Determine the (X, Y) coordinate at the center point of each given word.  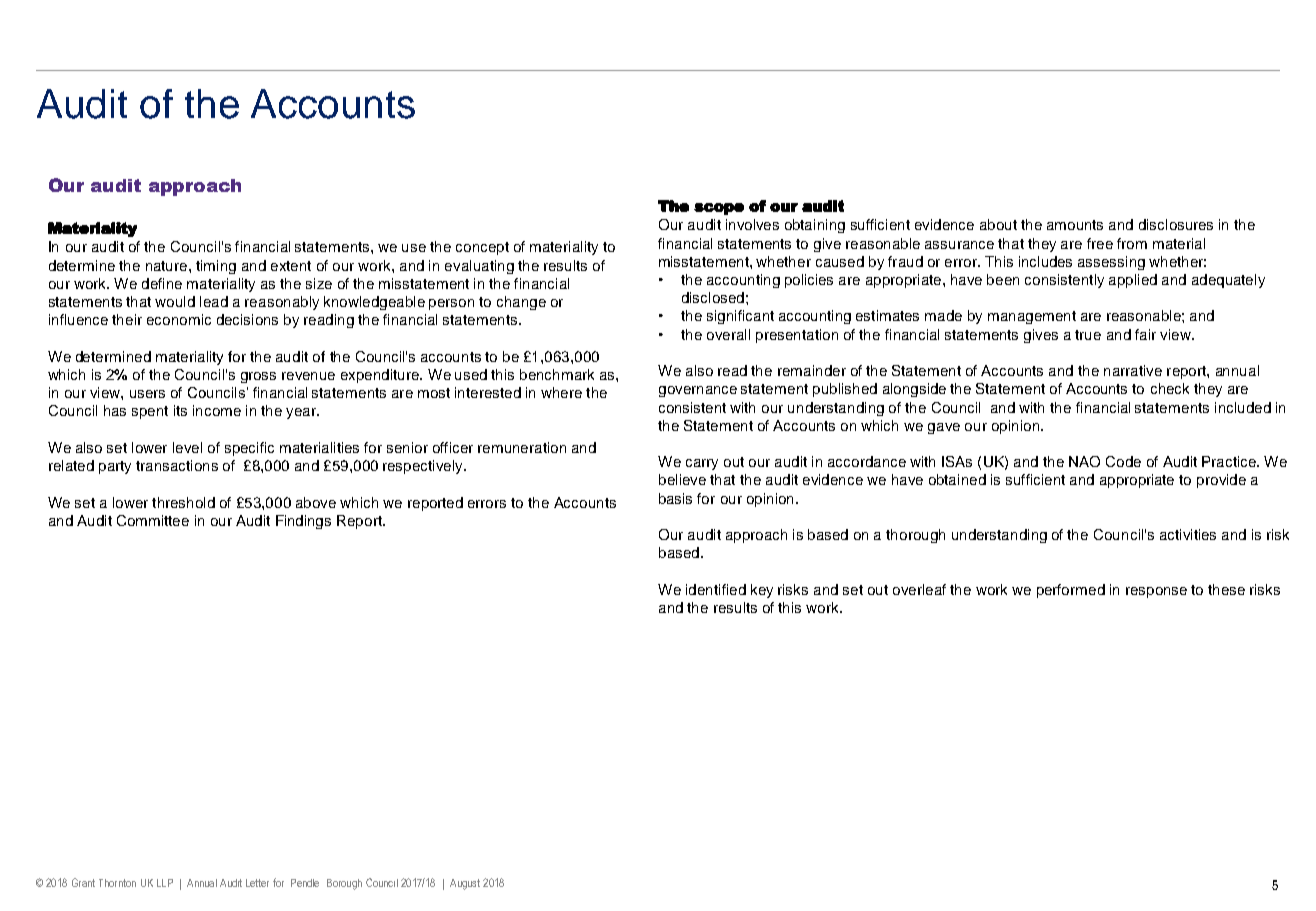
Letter (257, 883)
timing (216, 267)
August (465, 884)
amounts (1075, 225)
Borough (344, 884)
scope (719, 209)
